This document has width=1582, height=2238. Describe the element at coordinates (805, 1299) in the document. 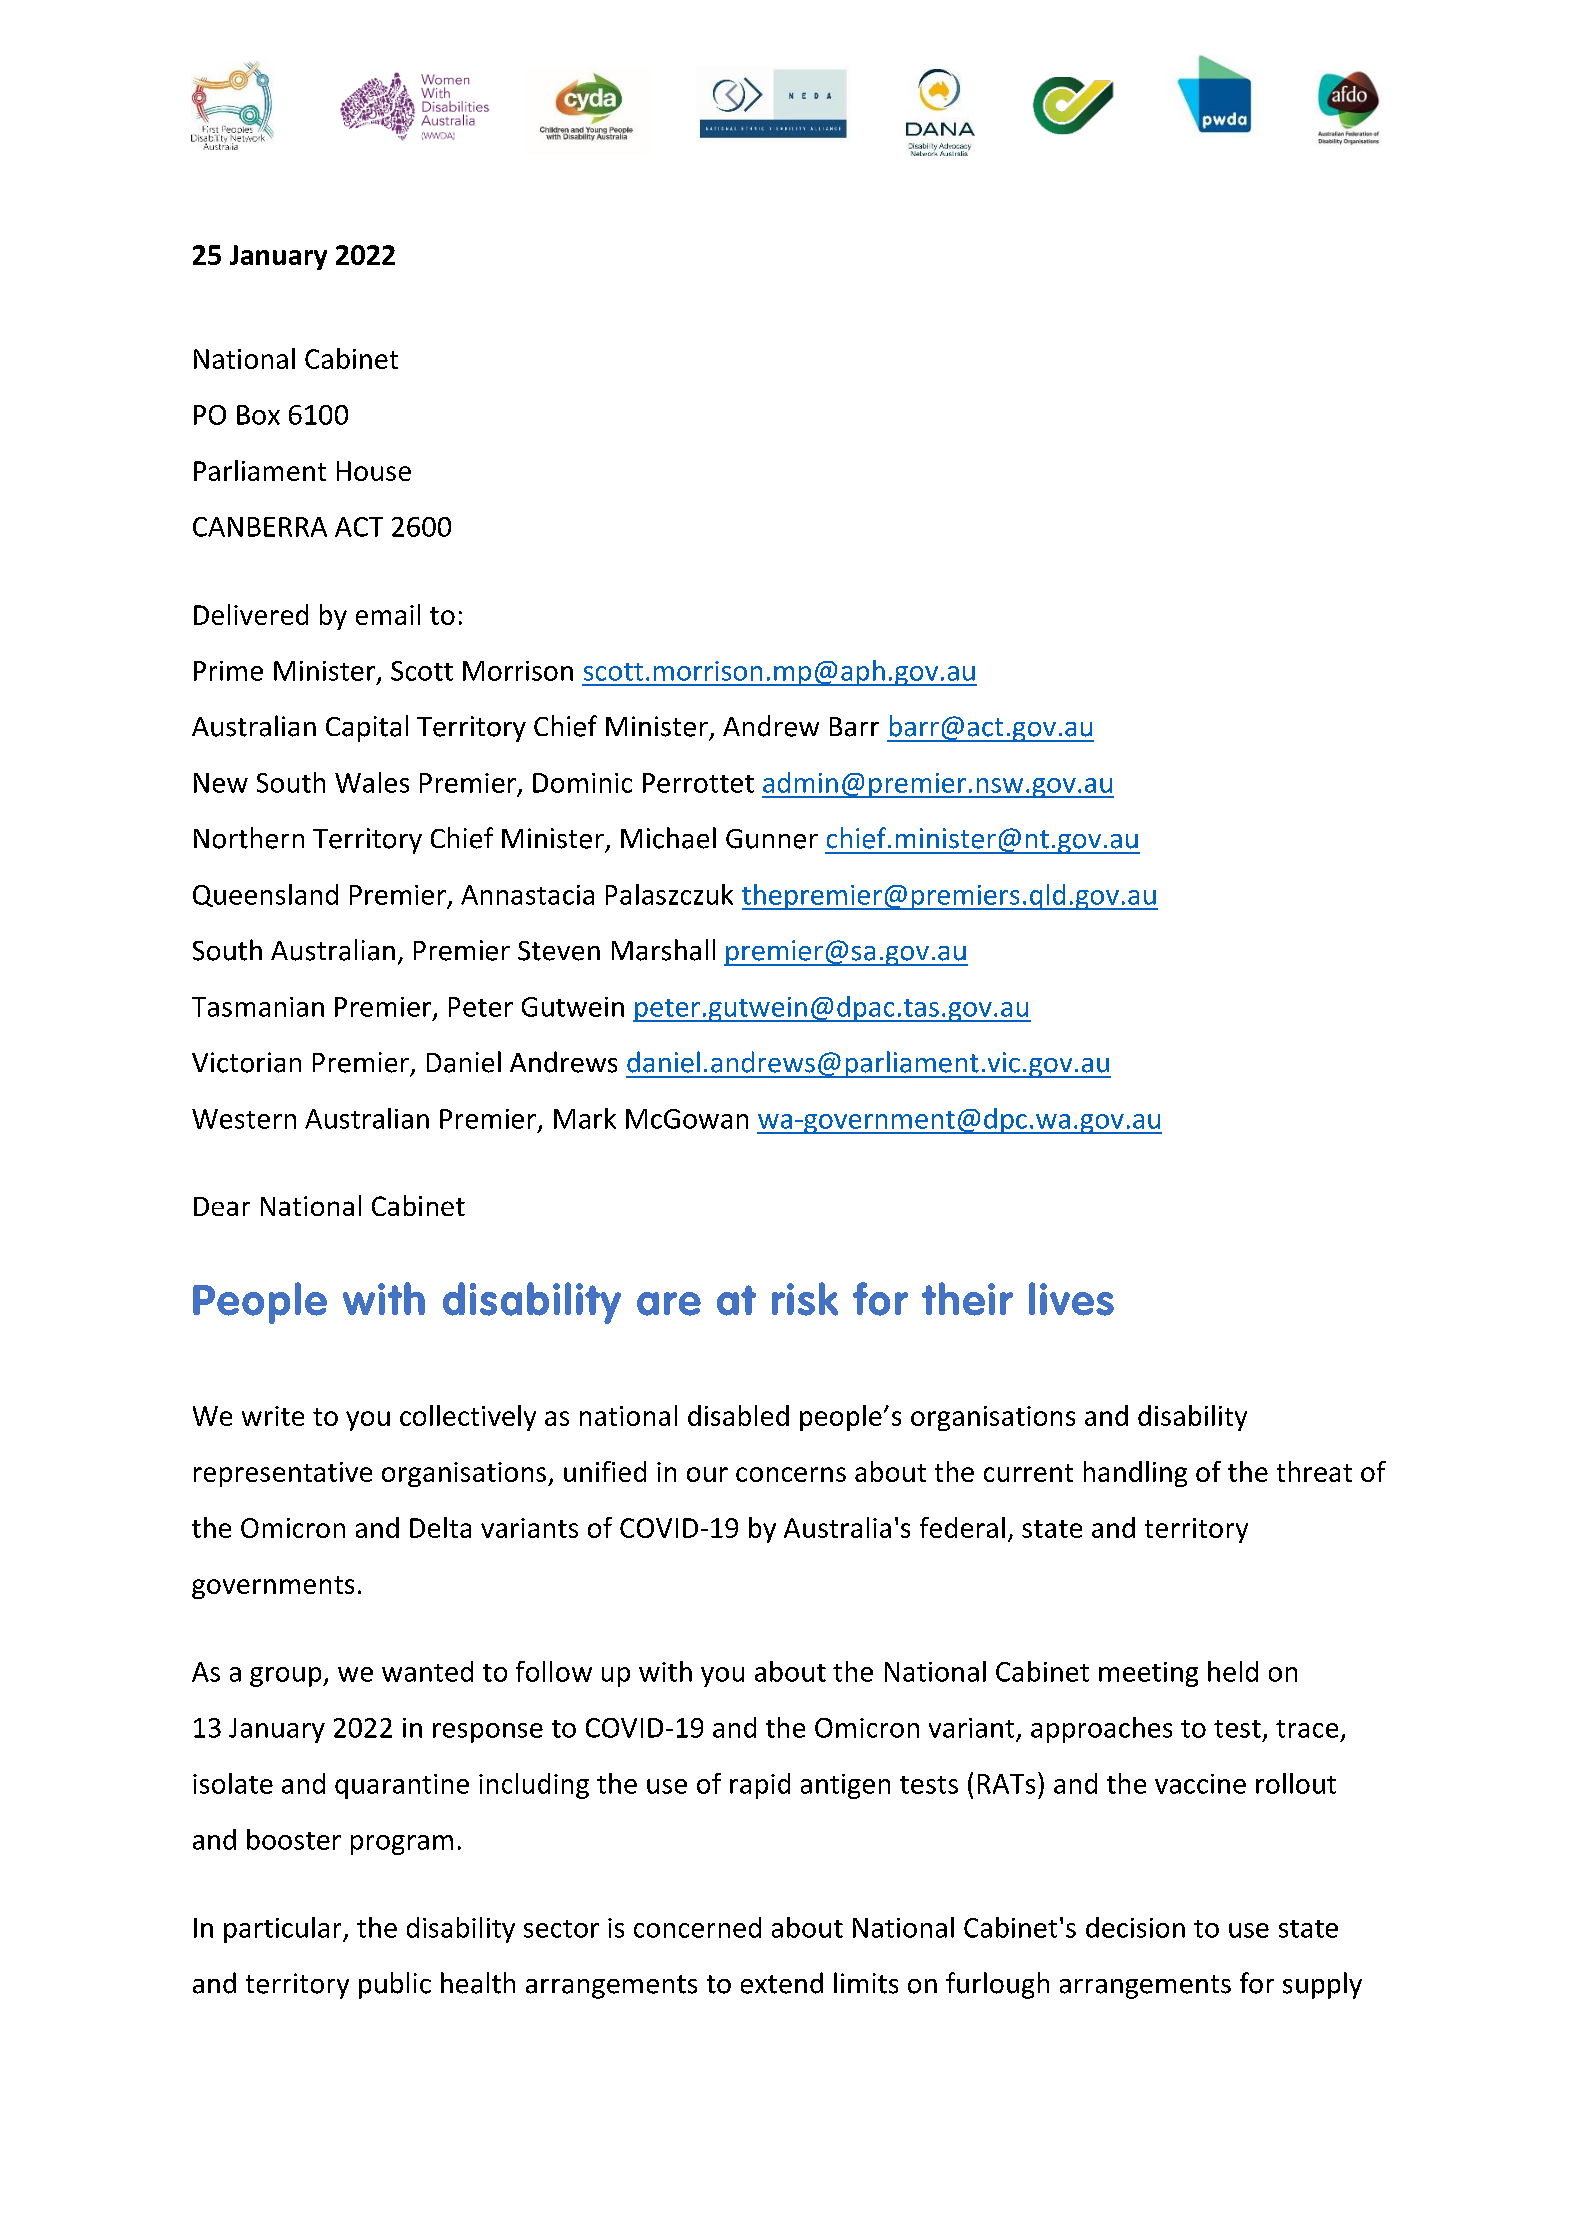

I see `risk` at that location.
